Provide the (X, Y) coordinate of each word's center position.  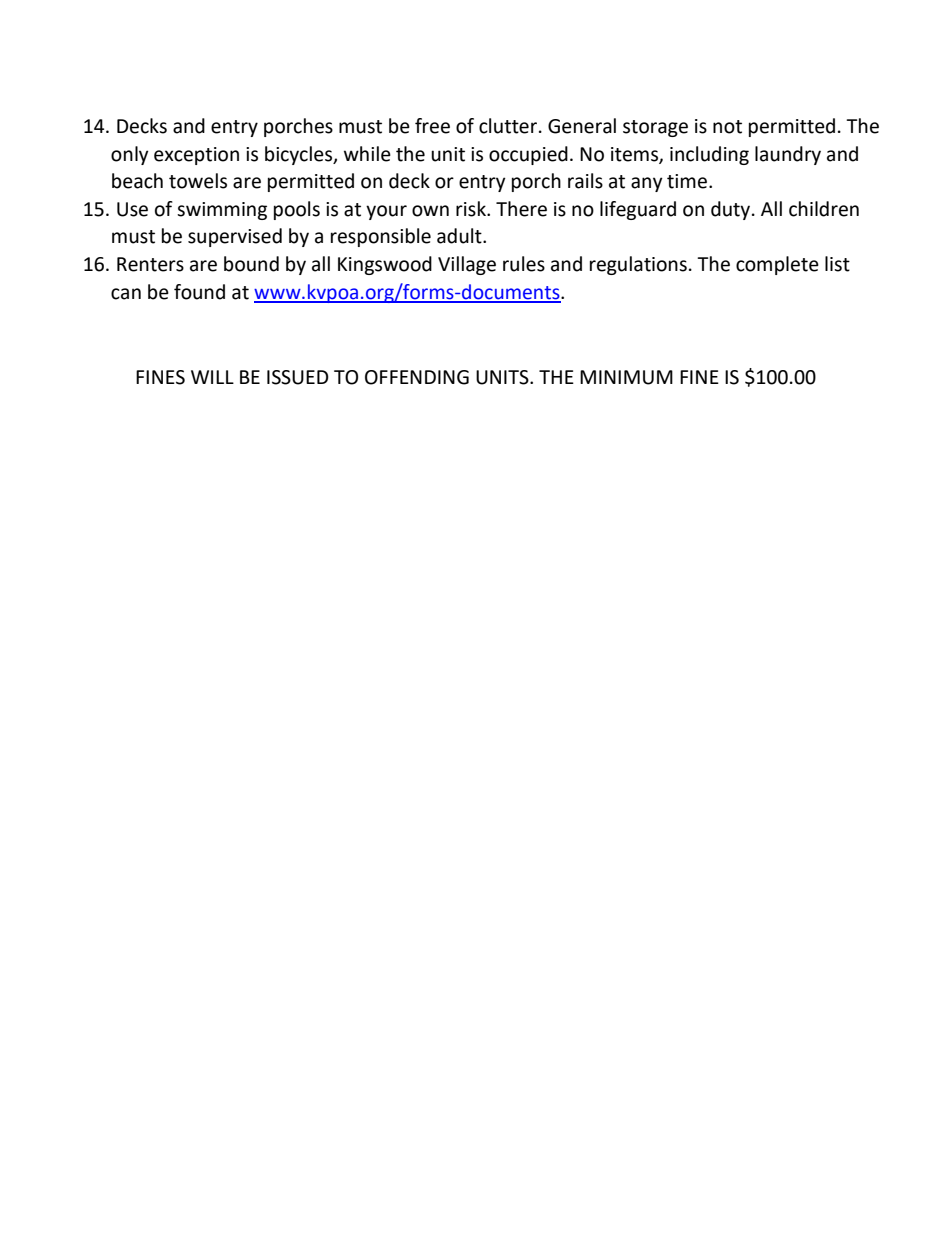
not (727, 127)
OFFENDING (417, 377)
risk (472, 209)
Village (467, 265)
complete (777, 265)
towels (198, 181)
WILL (212, 377)
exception (196, 156)
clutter (509, 126)
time (687, 181)
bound (251, 264)
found (199, 292)
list (837, 264)
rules (524, 264)
